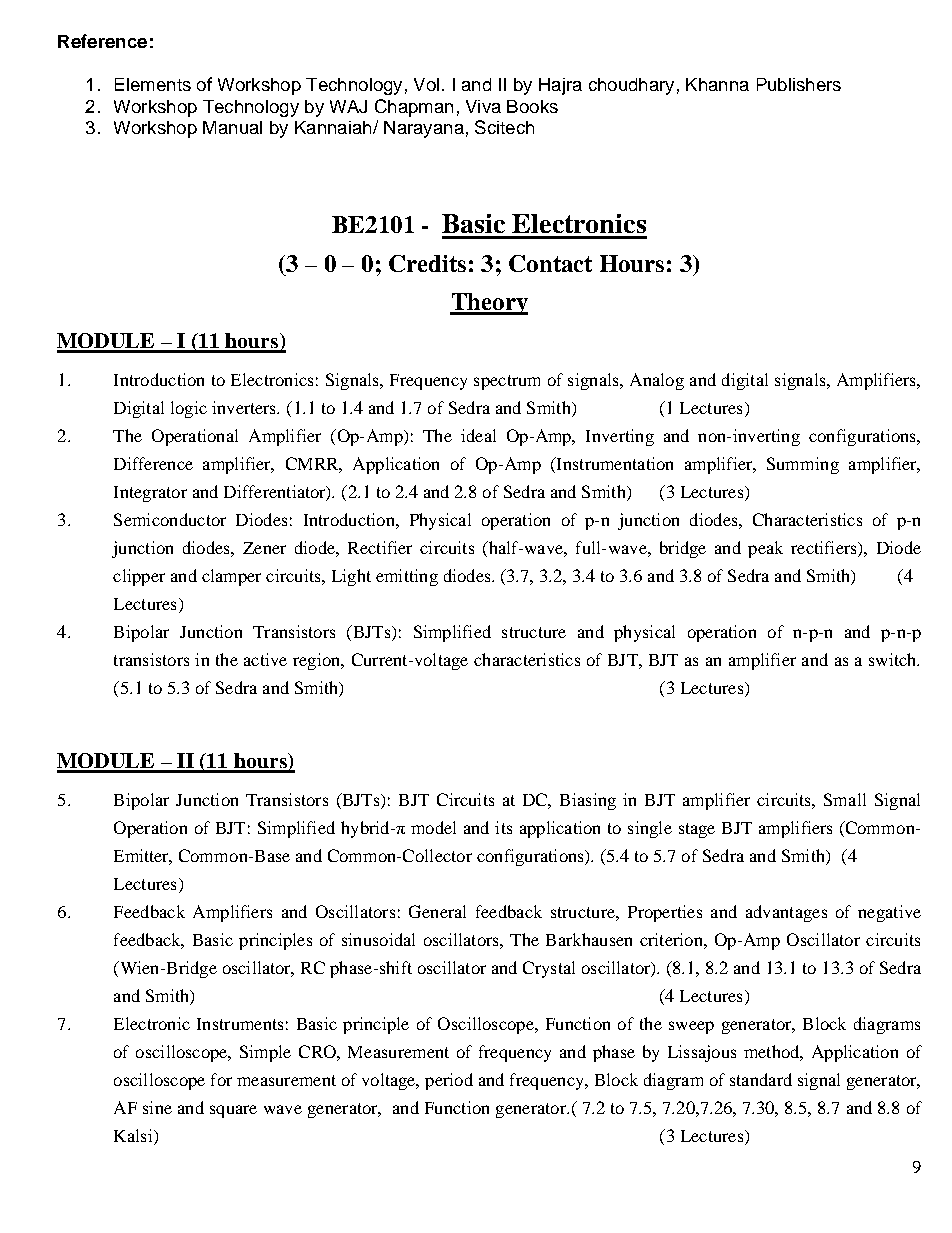 The image size is (952, 1233). Describe the element at coordinates (765, 549) in the document. I see `peak` at that location.
